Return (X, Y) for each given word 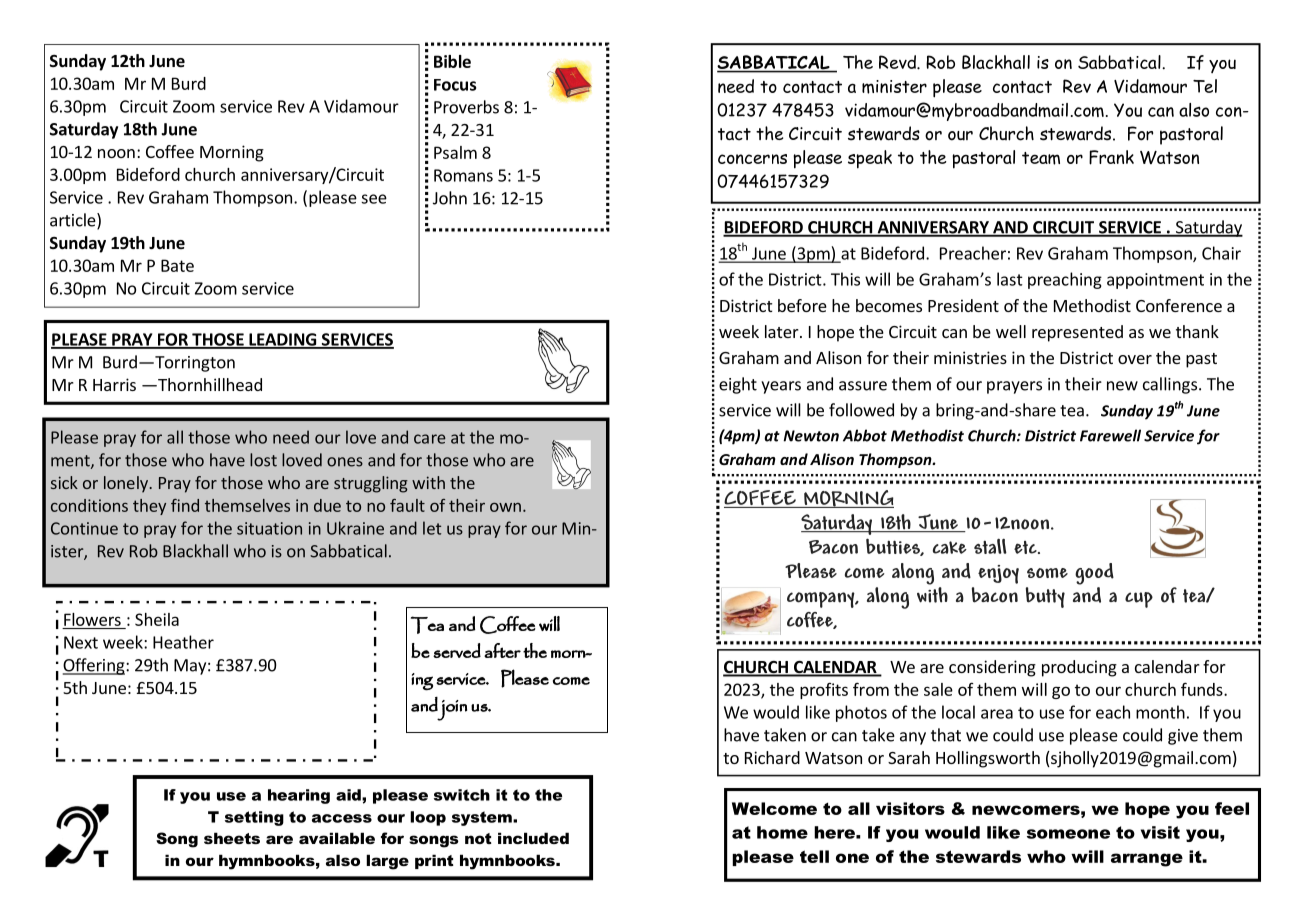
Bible (452, 61)
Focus (455, 85)
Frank (1111, 157)
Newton (811, 436)
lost (263, 460)
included (533, 838)
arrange (1147, 860)
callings (1170, 385)
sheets (232, 838)
